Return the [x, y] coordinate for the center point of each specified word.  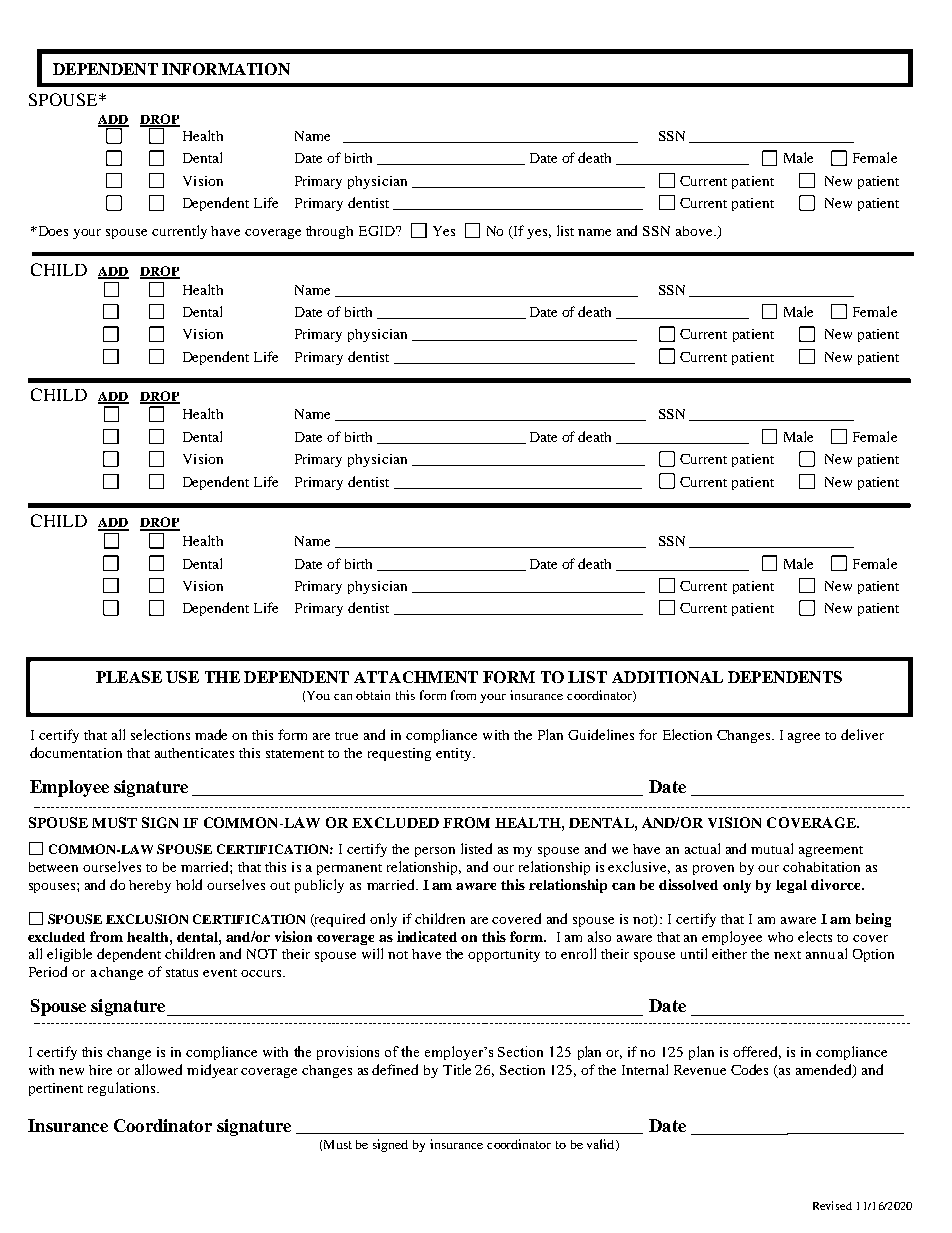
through [329, 232]
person [435, 852]
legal [791, 886]
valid [602, 1145]
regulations [123, 1089]
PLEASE [129, 677]
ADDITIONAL [667, 677]
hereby [150, 886]
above [695, 231]
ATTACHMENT [416, 677]
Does [52, 231]
